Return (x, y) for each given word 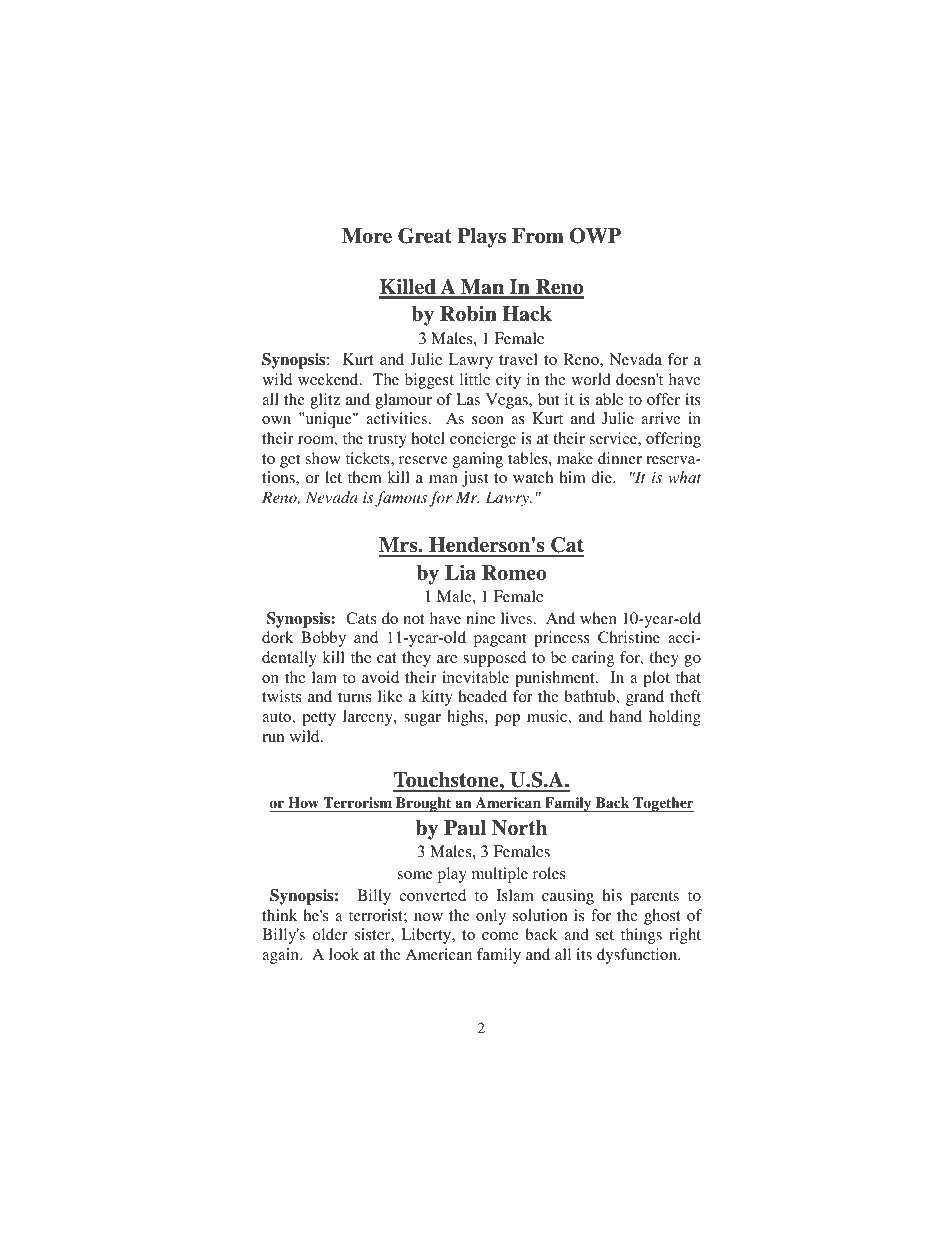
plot (656, 679)
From (538, 236)
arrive (661, 418)
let (333, 477)
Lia (460, 573)
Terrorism (358, 804)
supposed (494, 659)
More (367, 236)
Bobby (323, 639)
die (603, 477)
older (330, 934)
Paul (465, 828)
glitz (325, 401)
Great (425, 236)
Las (468, 399)
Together (662, 804)
